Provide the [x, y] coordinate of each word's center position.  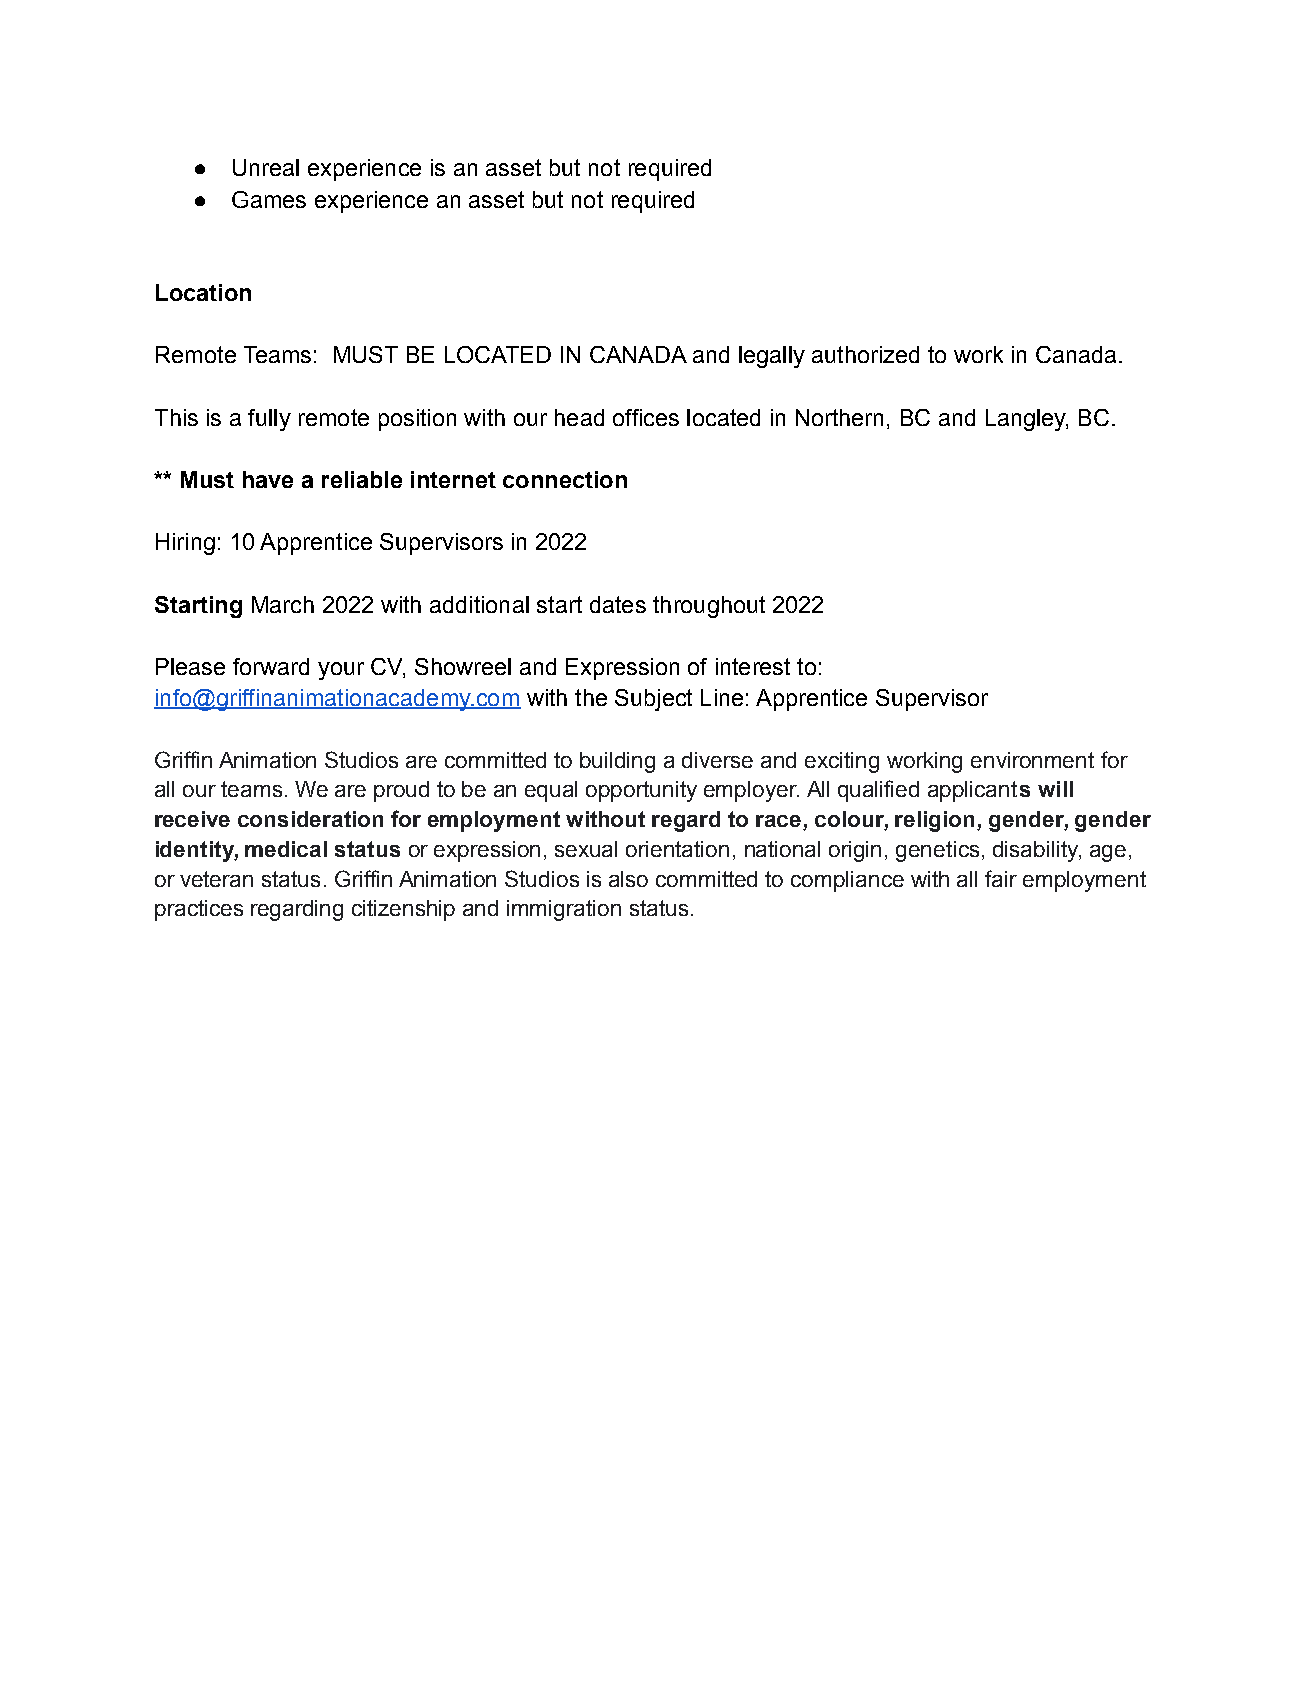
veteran [216, 879]
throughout [709, 607]
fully [269, 420]
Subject [653, 700]
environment [1032, 760]
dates [618, 604]
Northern [839, 417]
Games [269, 199]
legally [772, 357]
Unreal [266, 167]
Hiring [185, 544]
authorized [865, 354]
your [341, 671]
